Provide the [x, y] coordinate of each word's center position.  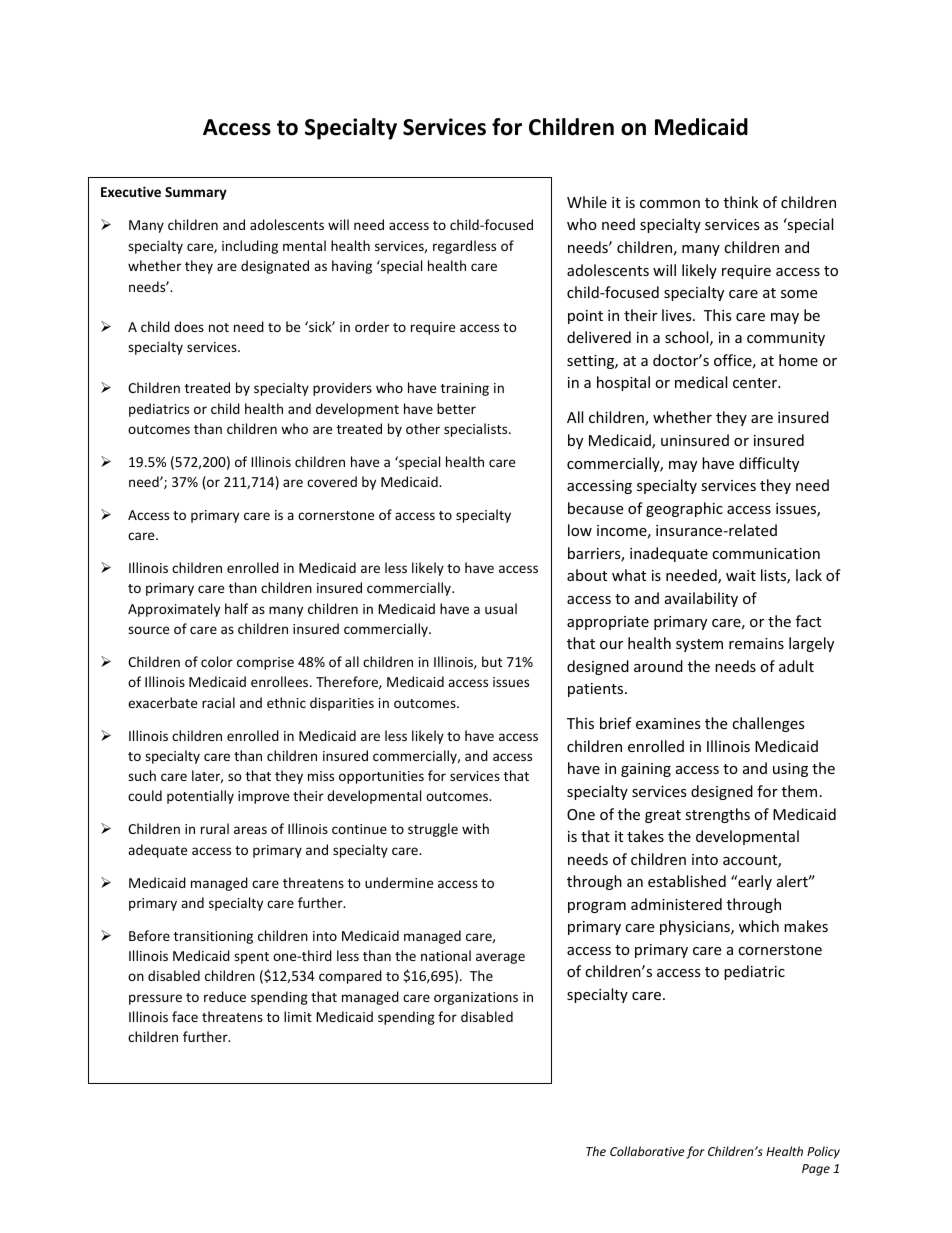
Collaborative [647, 1151]
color [217, 661]
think [741, 202]
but [492, 661]
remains [756, 643]
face [185, 1016]
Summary [196, 193]
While [587, 202]
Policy [823, 1152]
